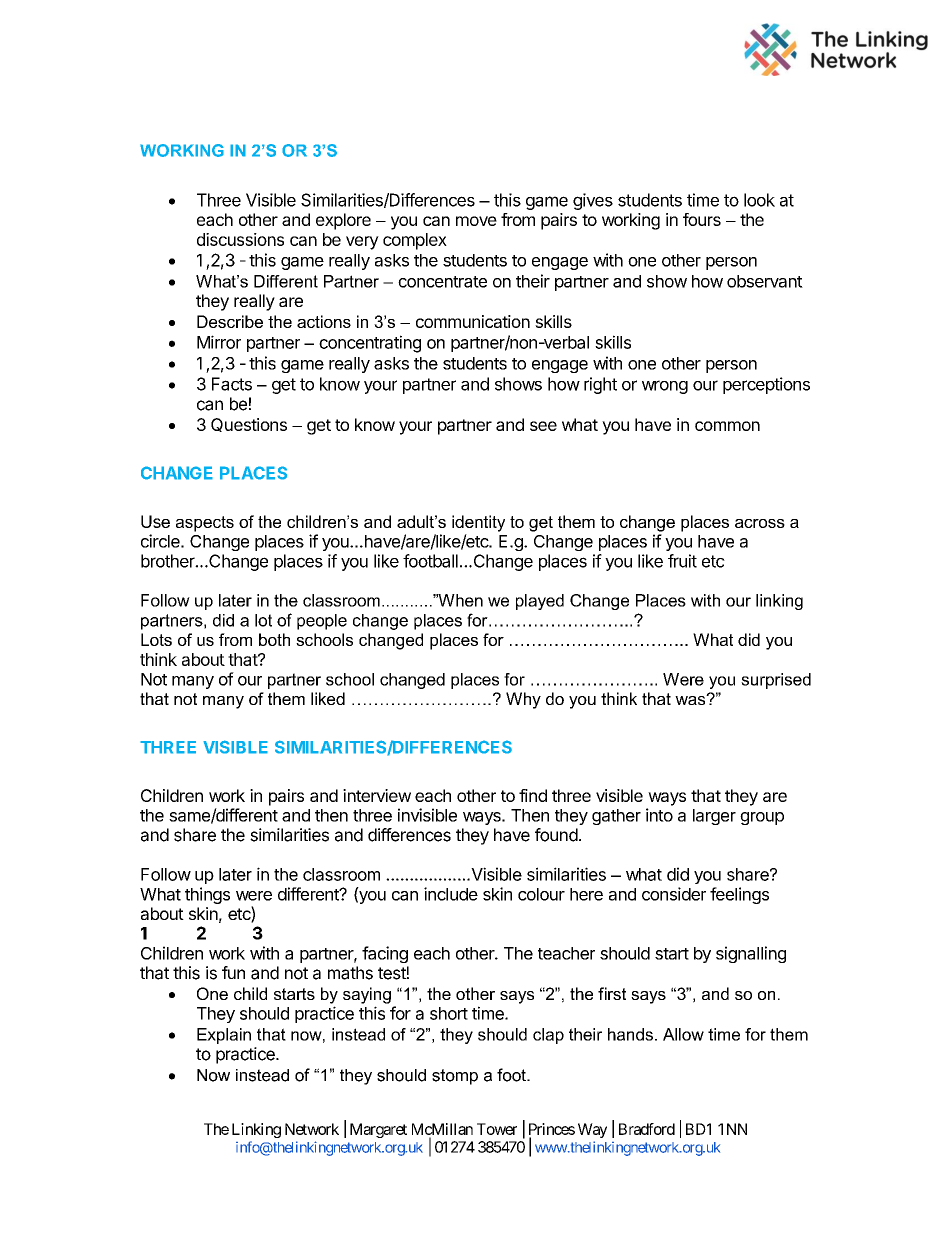  What do you see at coordinates (533, 795) in the screenshot?
I see `find` at bounding box center [533, 795].
